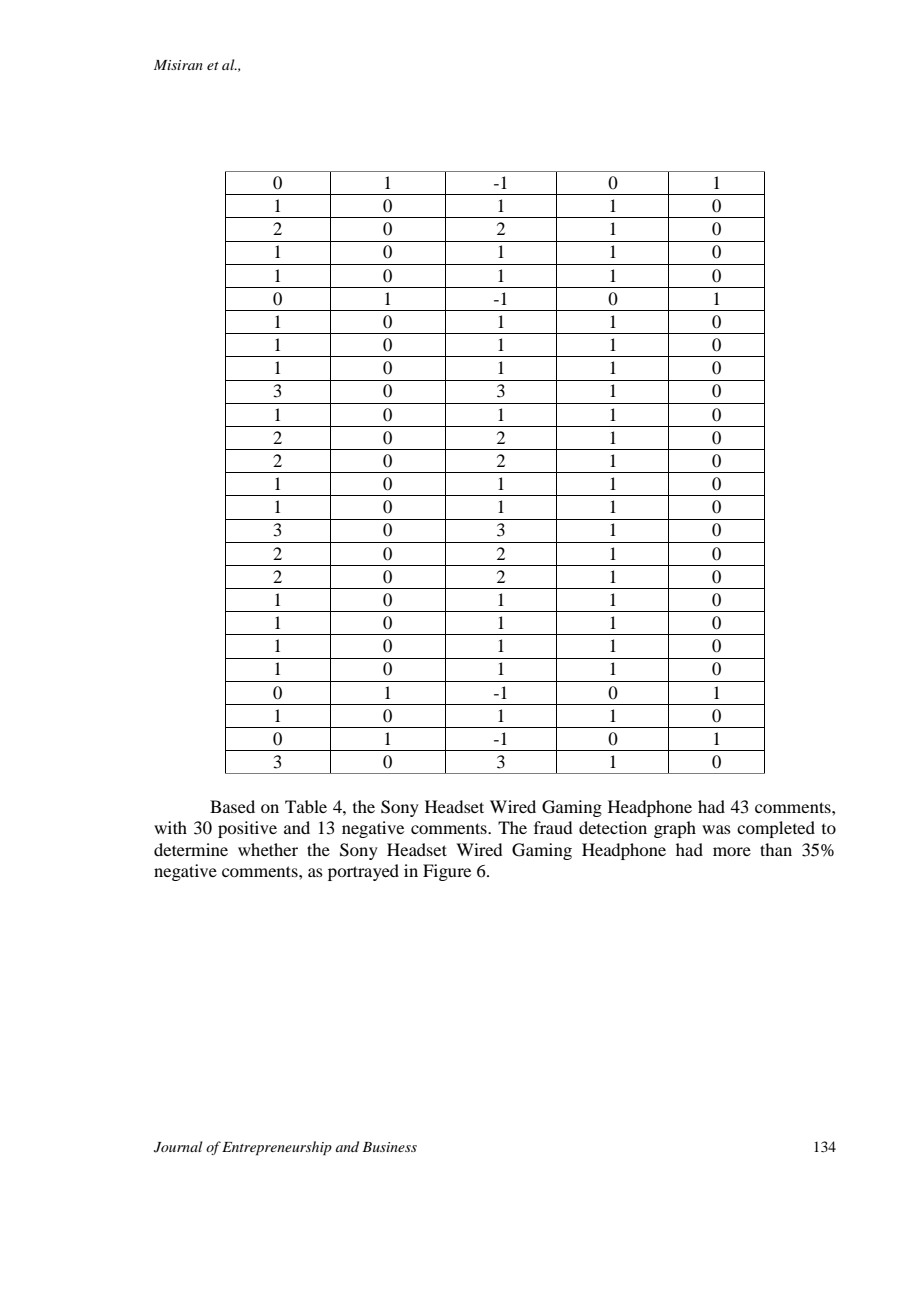 The image size is (924, 1309). What do you see at coordinates (178, 1147) in the document?
I see `Journal` at bounding box center [178, 1147].
